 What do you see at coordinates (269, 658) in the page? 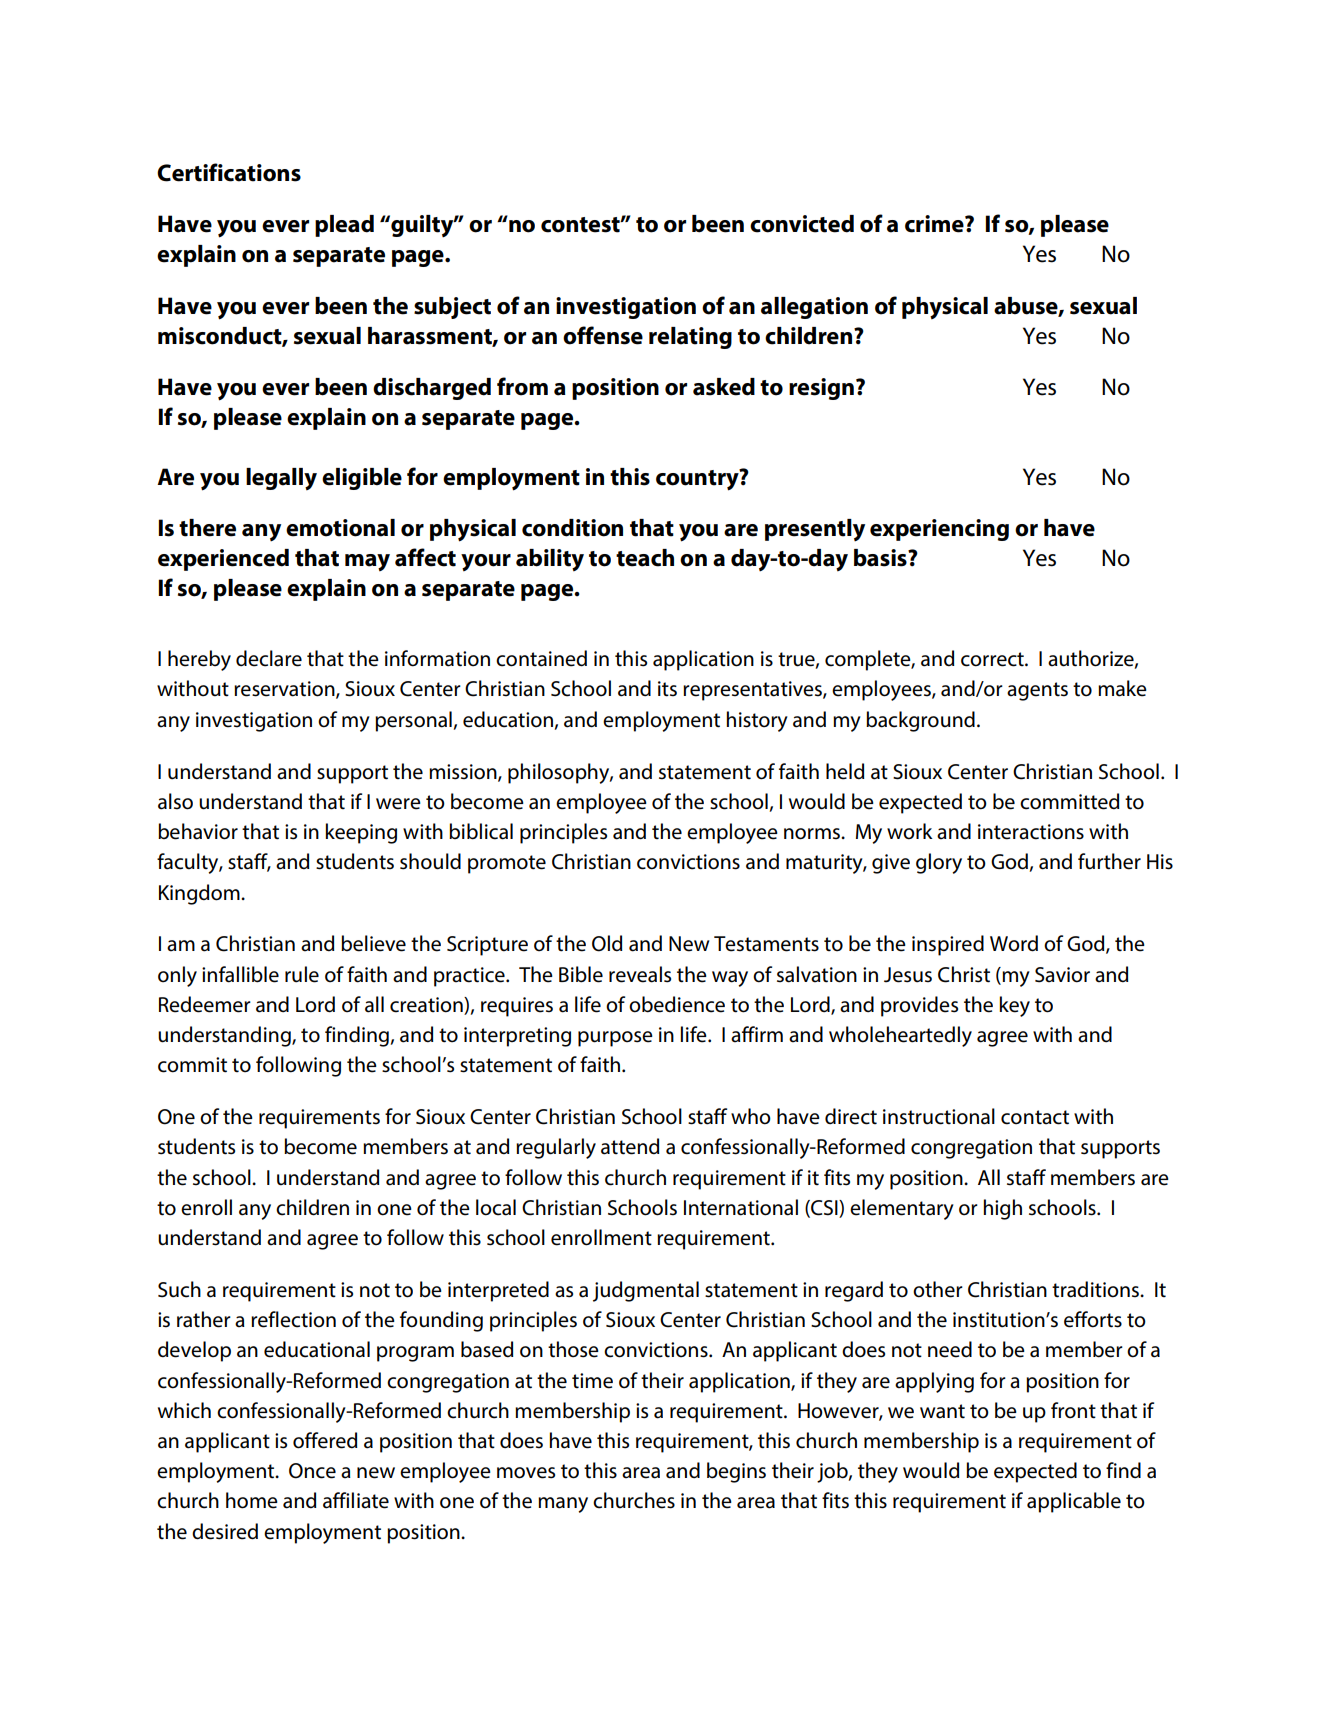
I see `declare` at bounding box center [269, 658].
